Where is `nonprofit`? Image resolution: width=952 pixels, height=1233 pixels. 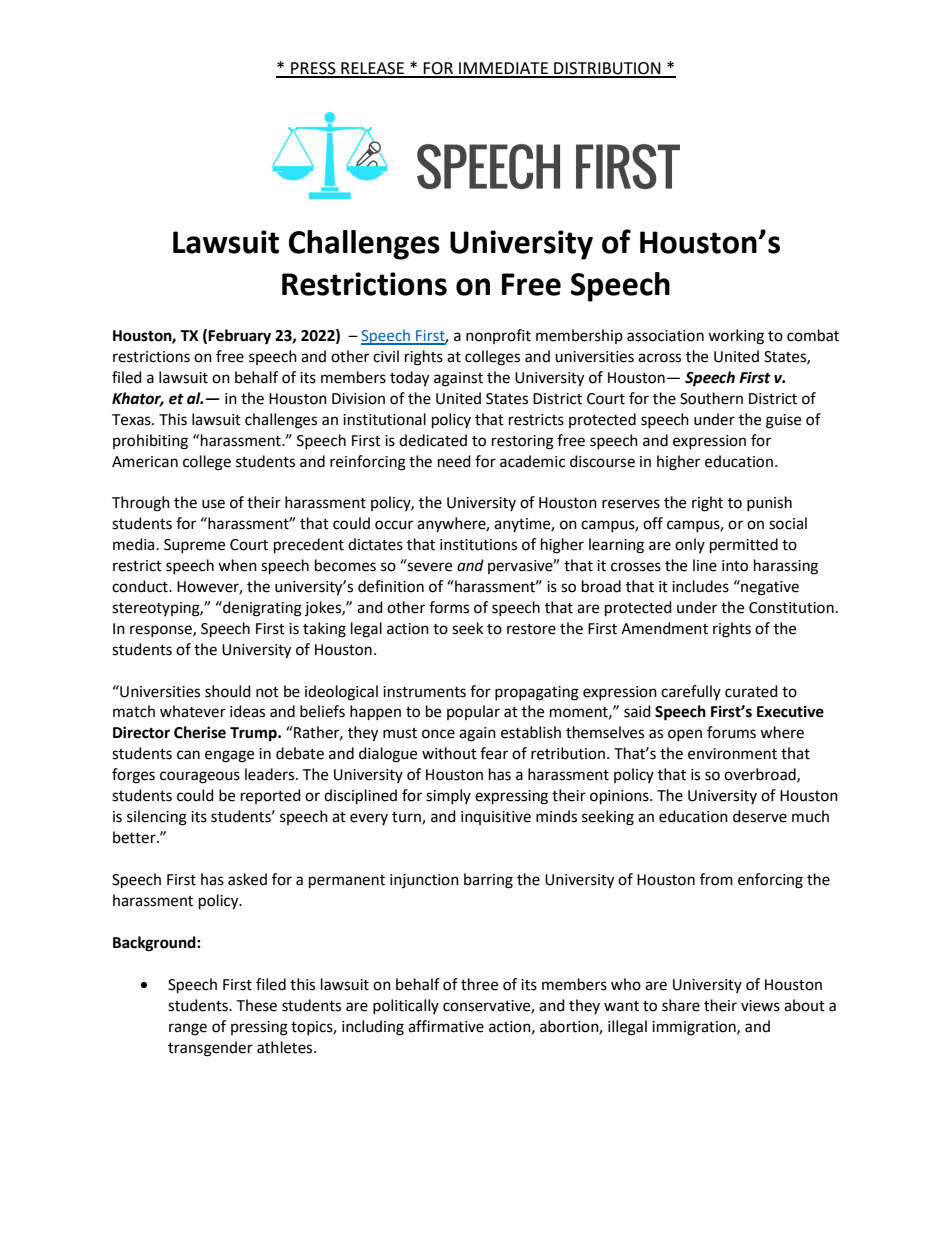 nonprofit is located at coordinates (498, 336).
